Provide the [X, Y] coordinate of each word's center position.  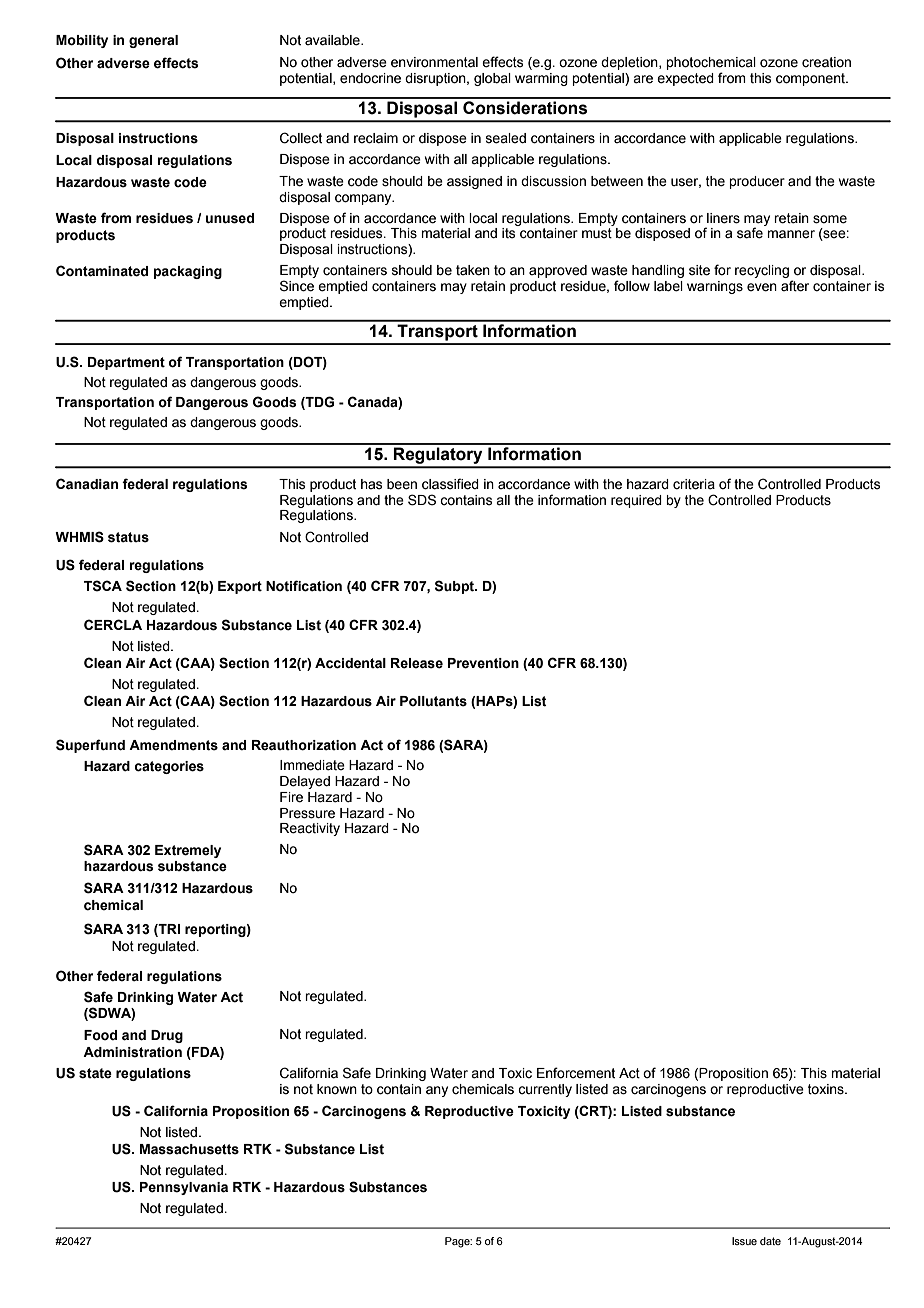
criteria [694, 484]
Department [126, 363]
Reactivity [310, 829]
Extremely [188, 851]
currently [545, 1090]
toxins [827, 1089]
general [153, 41]
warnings [715, 287]
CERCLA [113, 624]
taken [473, 270]
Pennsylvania [184, 1188]
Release [417, 663]
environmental [434, 62]
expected [685, 79]
